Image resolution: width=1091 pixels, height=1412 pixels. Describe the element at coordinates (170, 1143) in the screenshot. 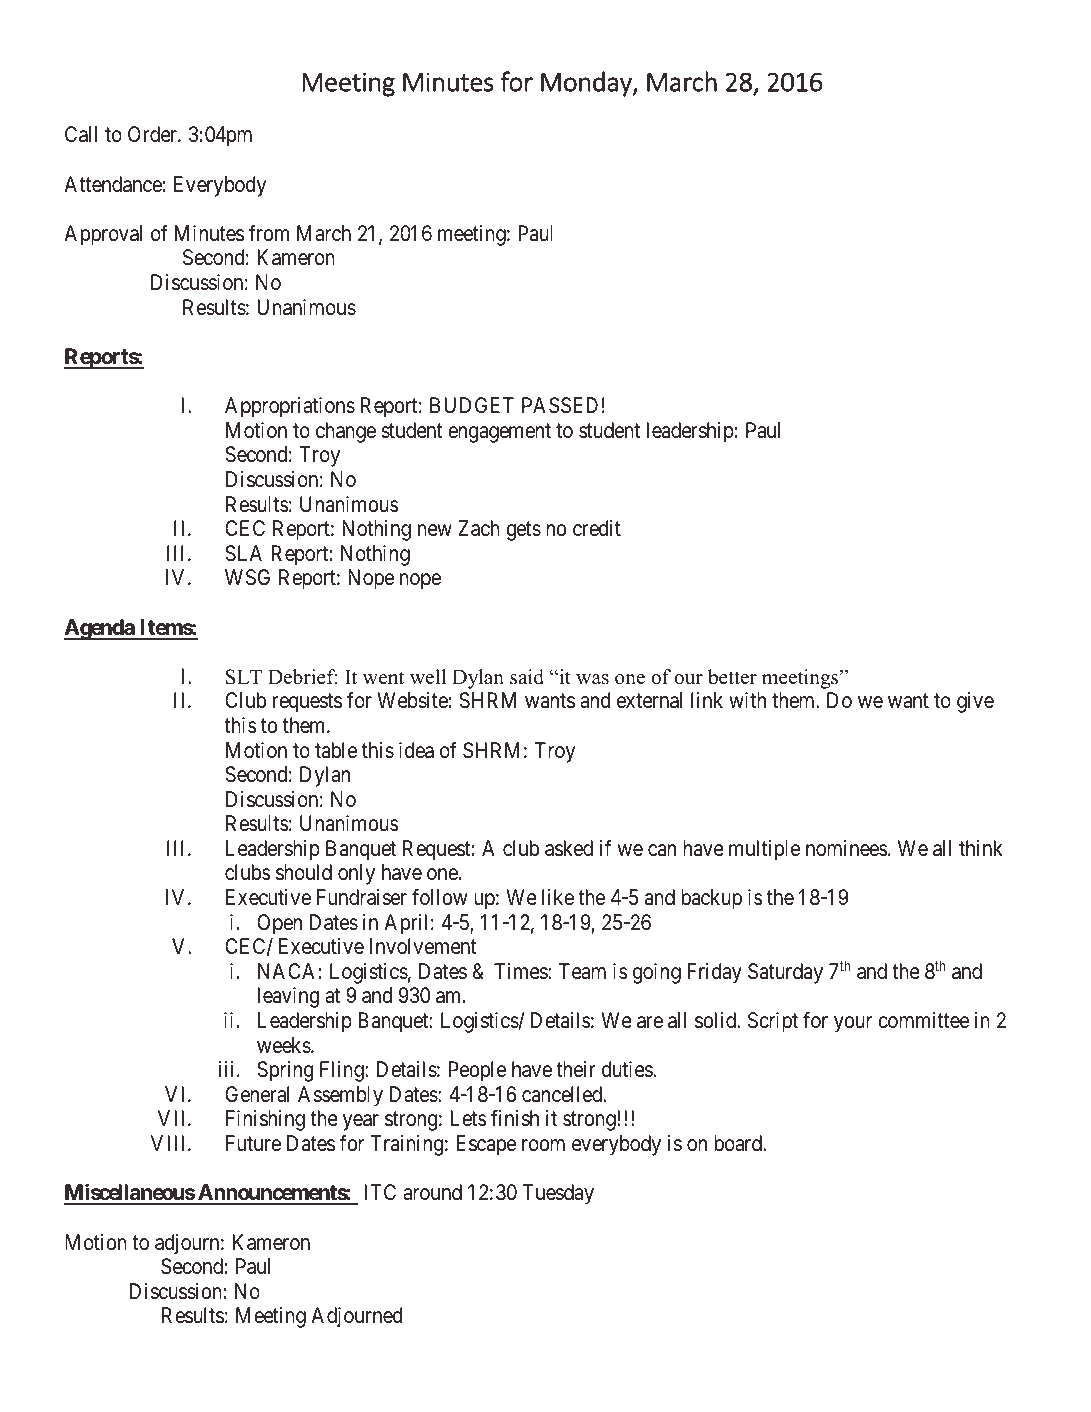

I see `VIII` at that location.
